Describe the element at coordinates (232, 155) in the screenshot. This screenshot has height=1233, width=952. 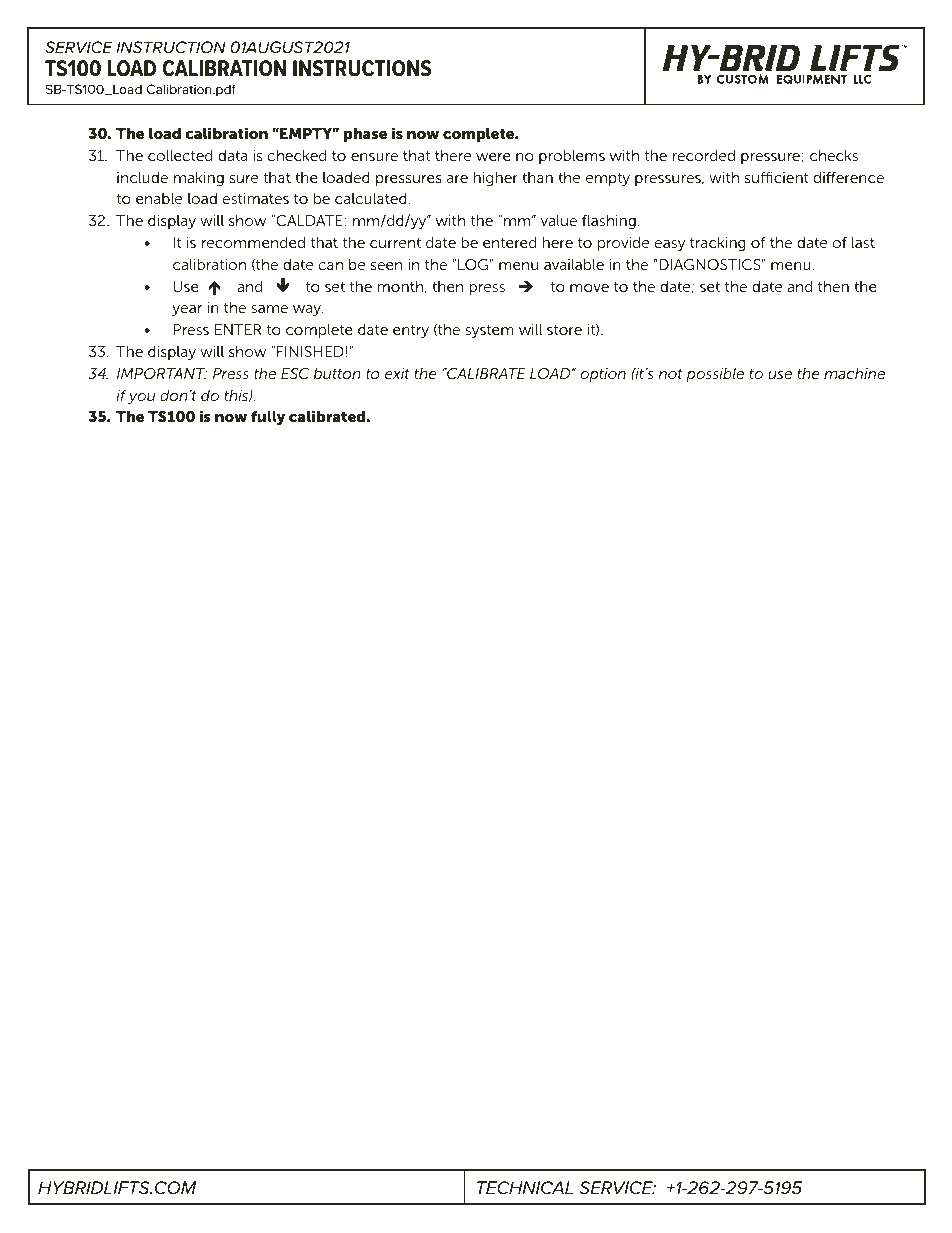
I see `data` at that location.
